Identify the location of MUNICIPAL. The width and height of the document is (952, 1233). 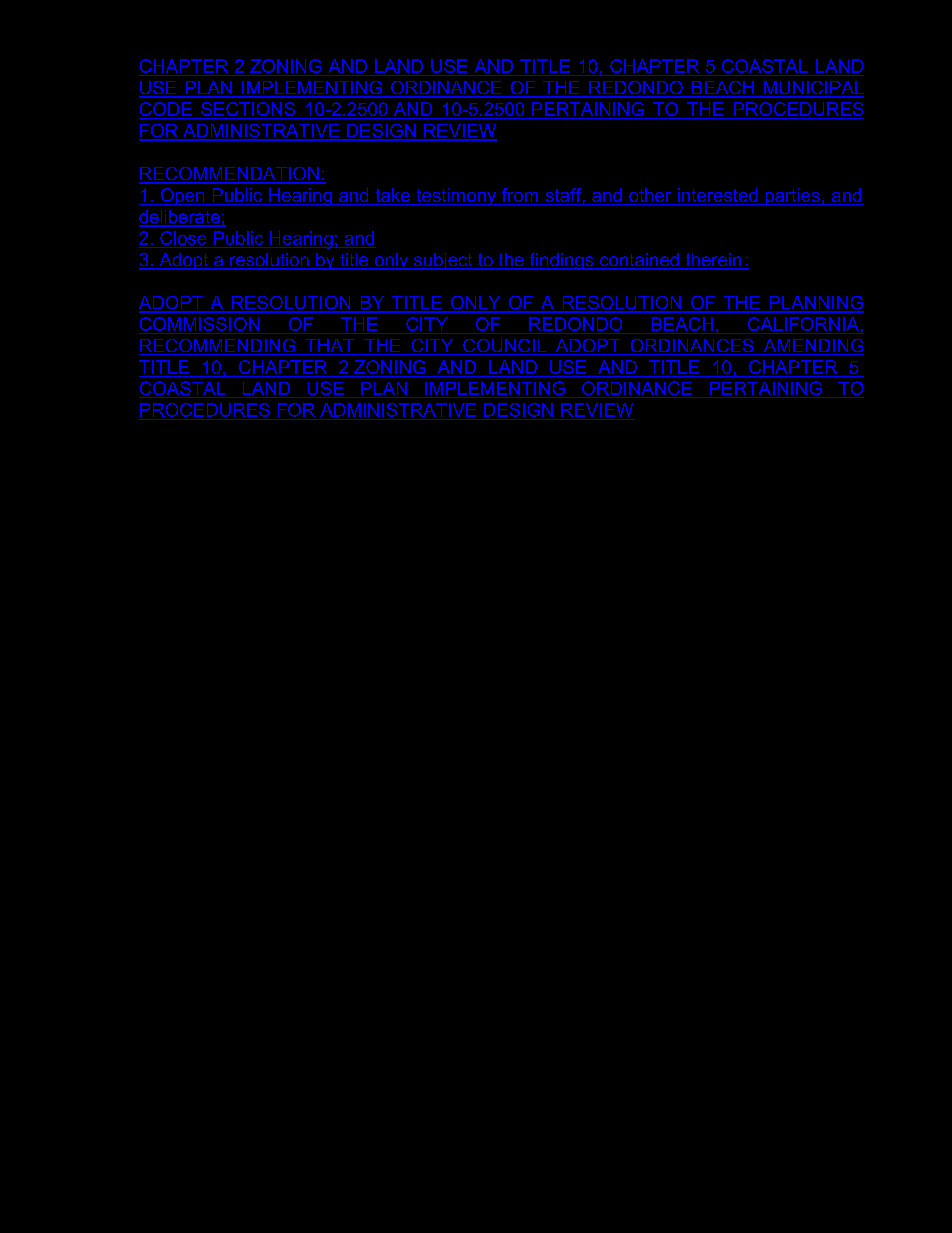
(813, 89).
